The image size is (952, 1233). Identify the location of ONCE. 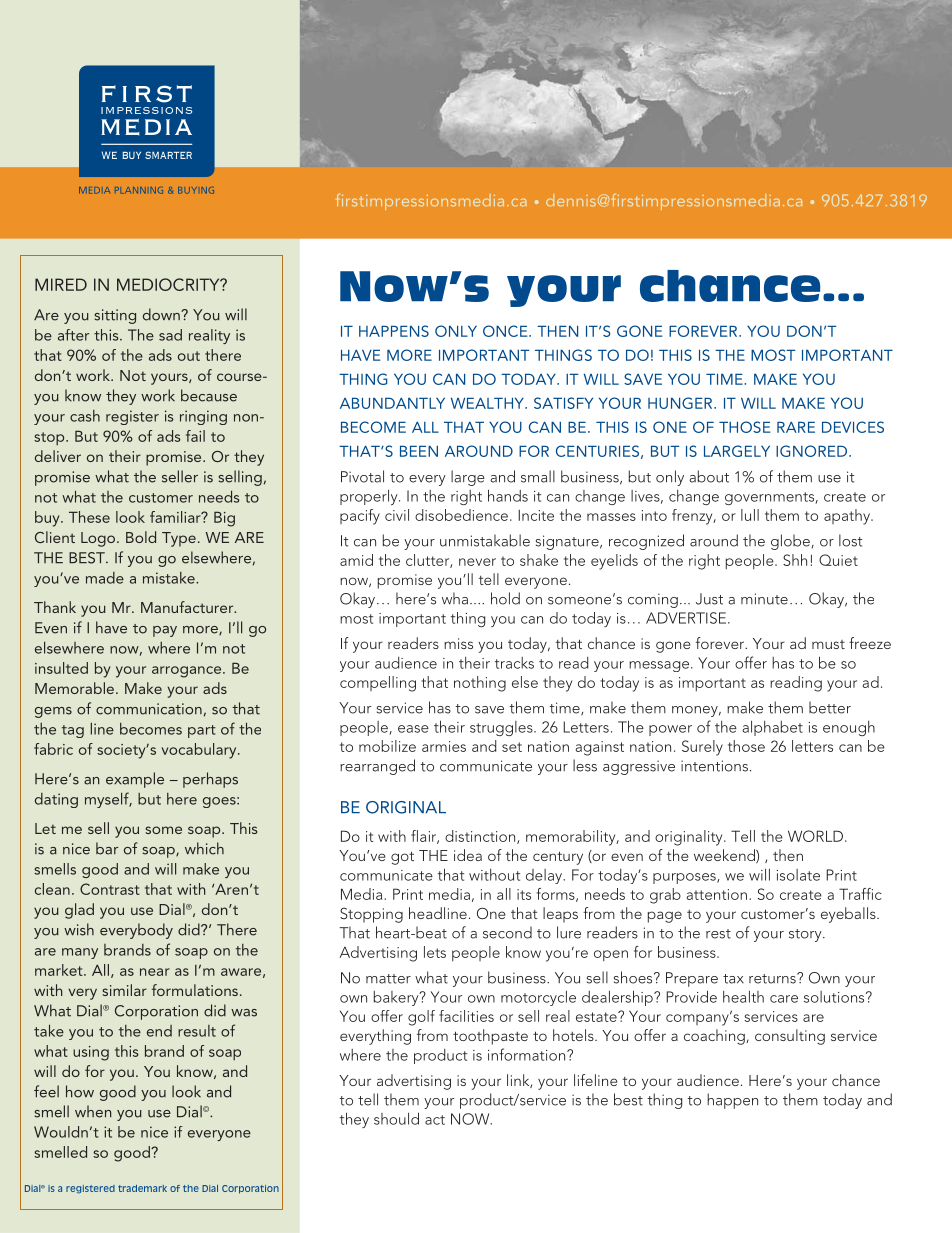
(506, 331).
